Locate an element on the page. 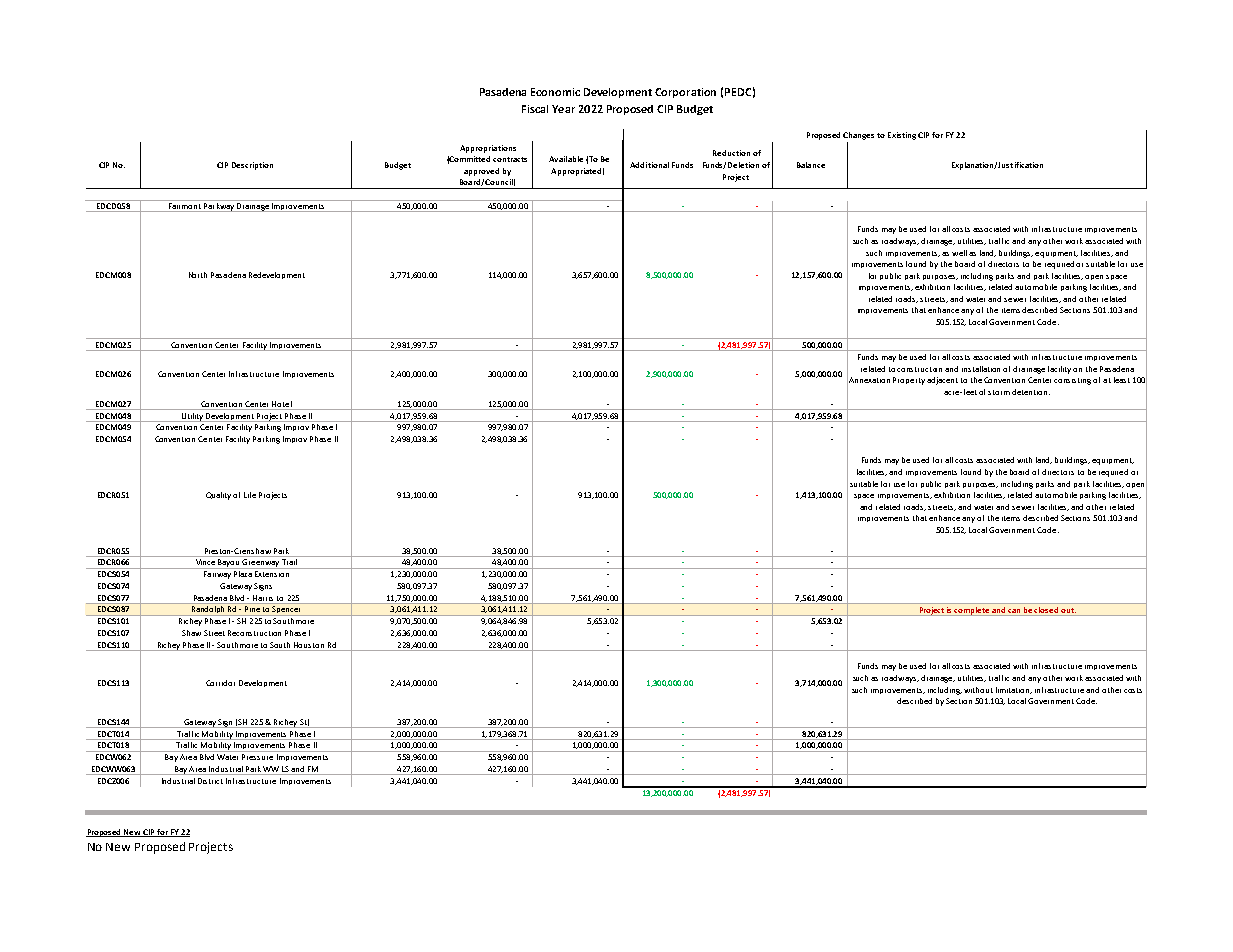 Image resolution: width=1233 pixels, height=952 pixels. Property is located at coordinates (909, 381).
